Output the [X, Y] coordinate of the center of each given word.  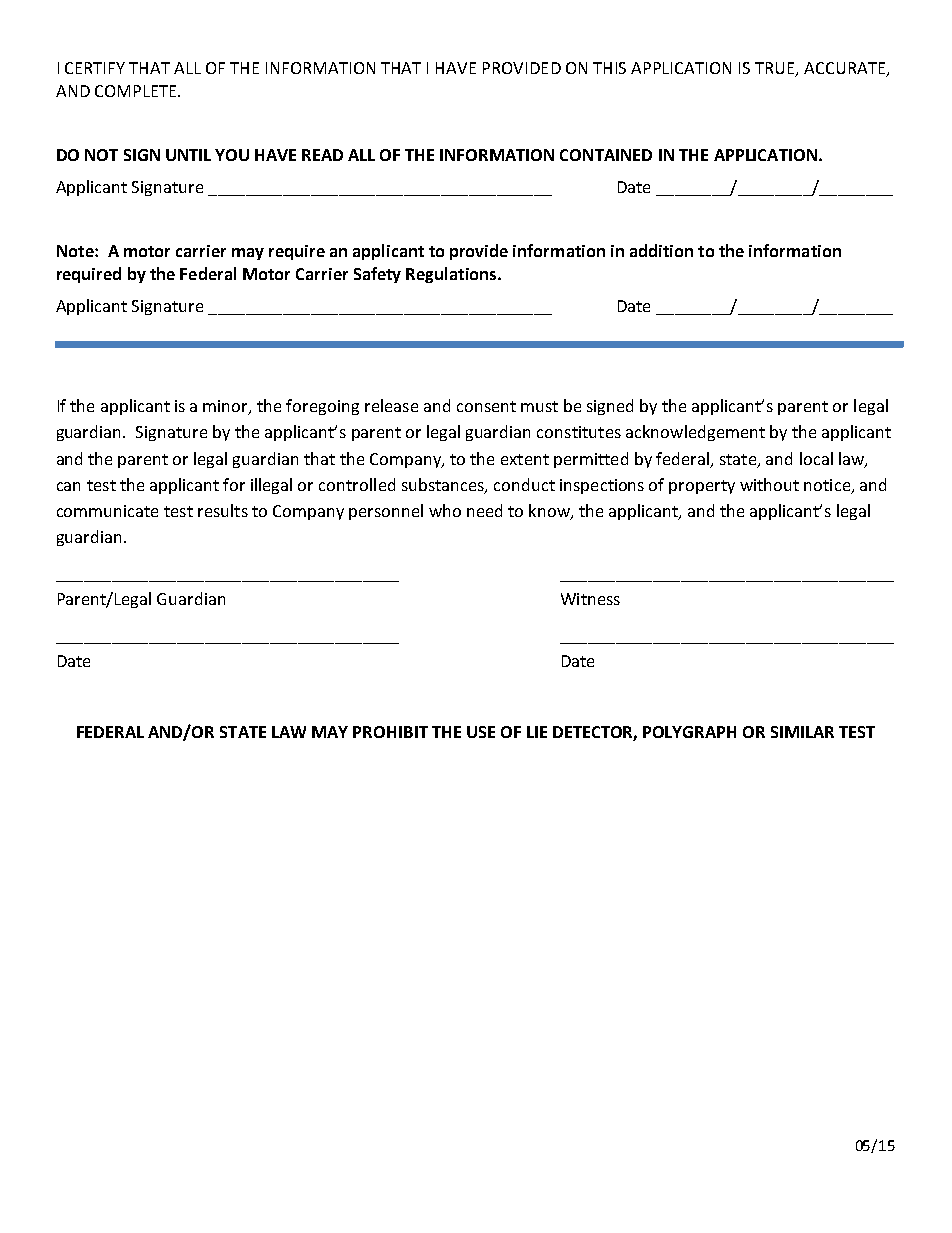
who [445, 510]
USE [481, 732]
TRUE [776, 69]
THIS [609, 68]
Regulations [452, 275]
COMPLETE [137, 91]
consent [486, 406]
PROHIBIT [390, 732]
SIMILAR [802, 732]
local [816, 458]
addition [661, 250]
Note [76, 251]
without [769, 484]
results [223, 510]
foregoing [322, 407]
